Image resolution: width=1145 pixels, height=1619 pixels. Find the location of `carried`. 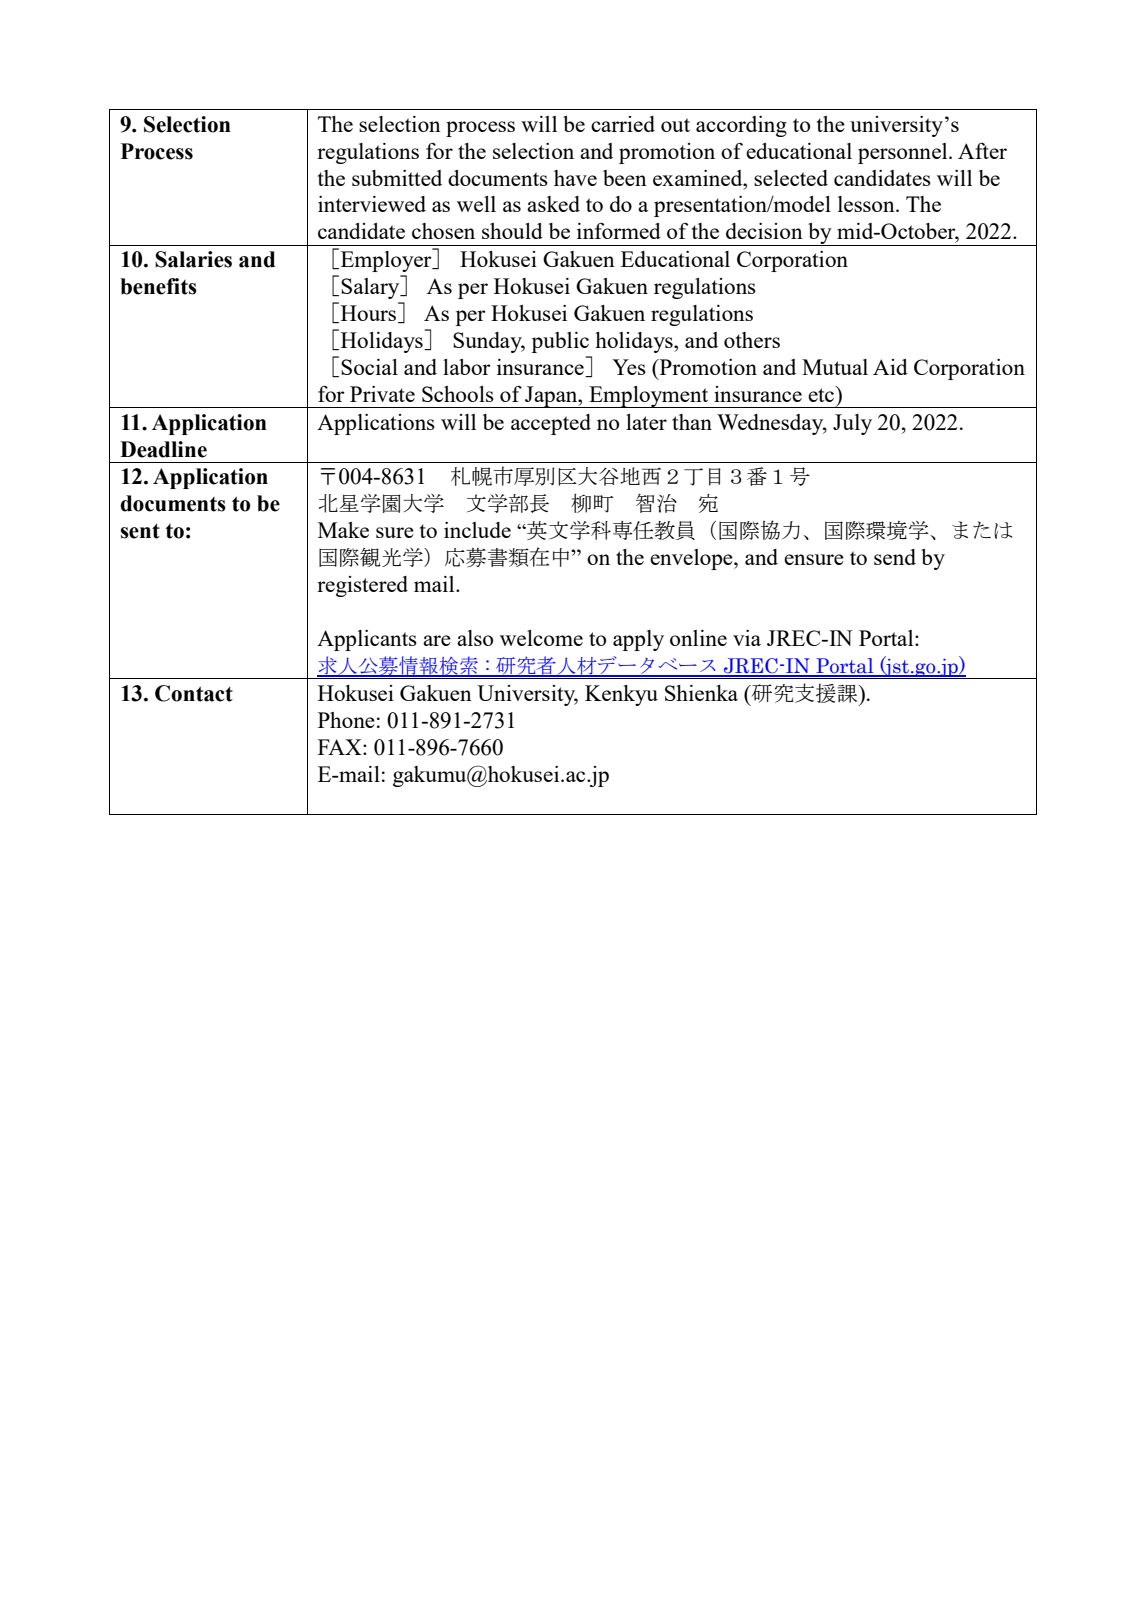

carried is located at coordinates (623, 124).
